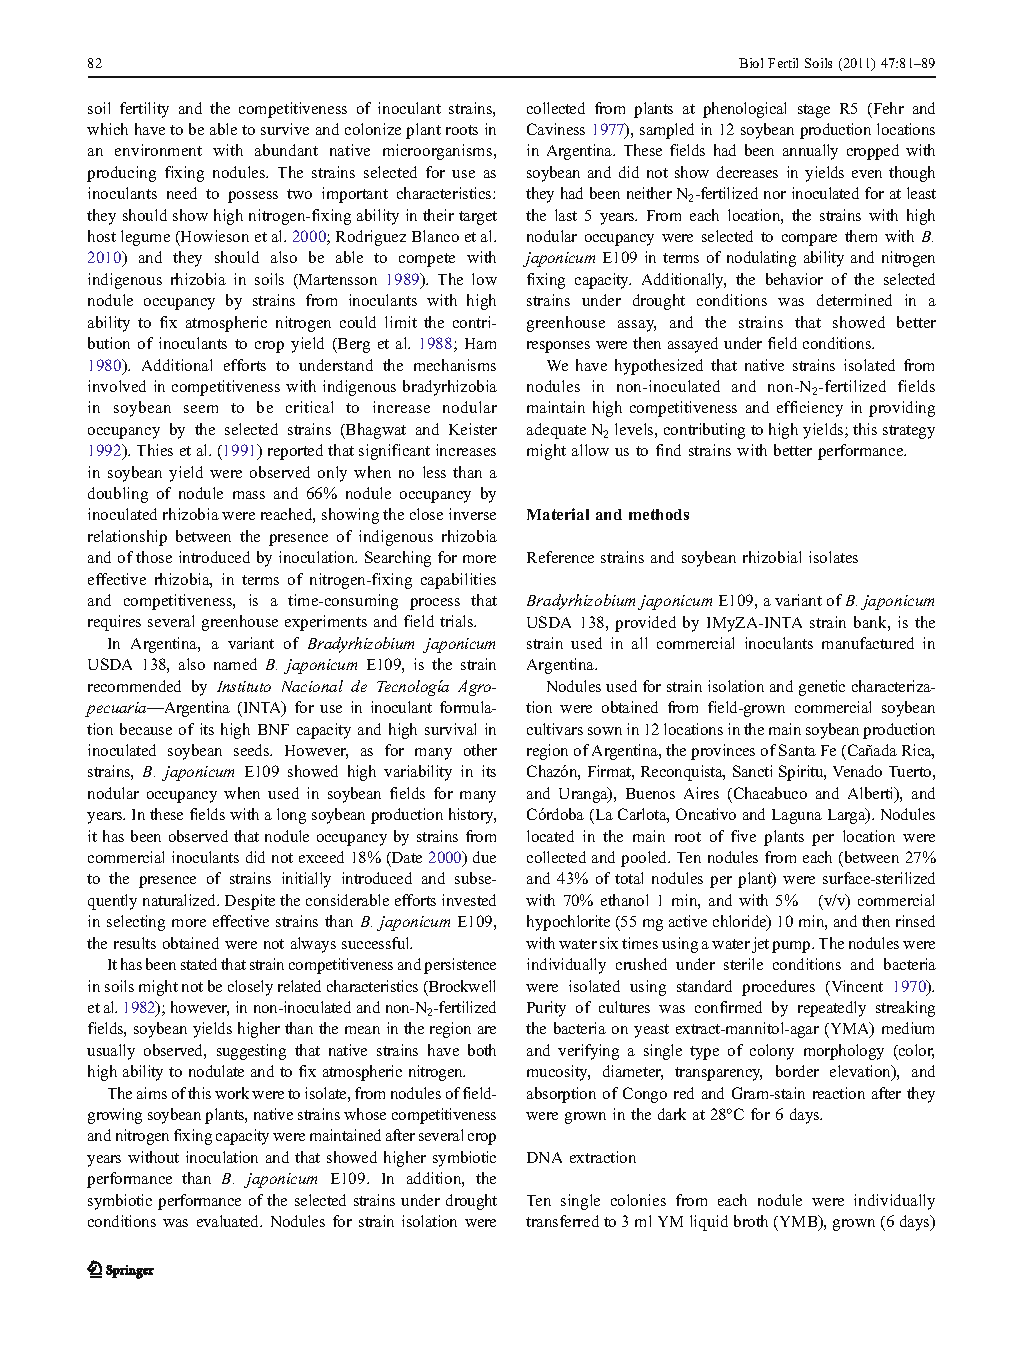 Image resolution: width=1024 pixels, height=1360 pixels. I want to click on mass, so click(249, 495).
